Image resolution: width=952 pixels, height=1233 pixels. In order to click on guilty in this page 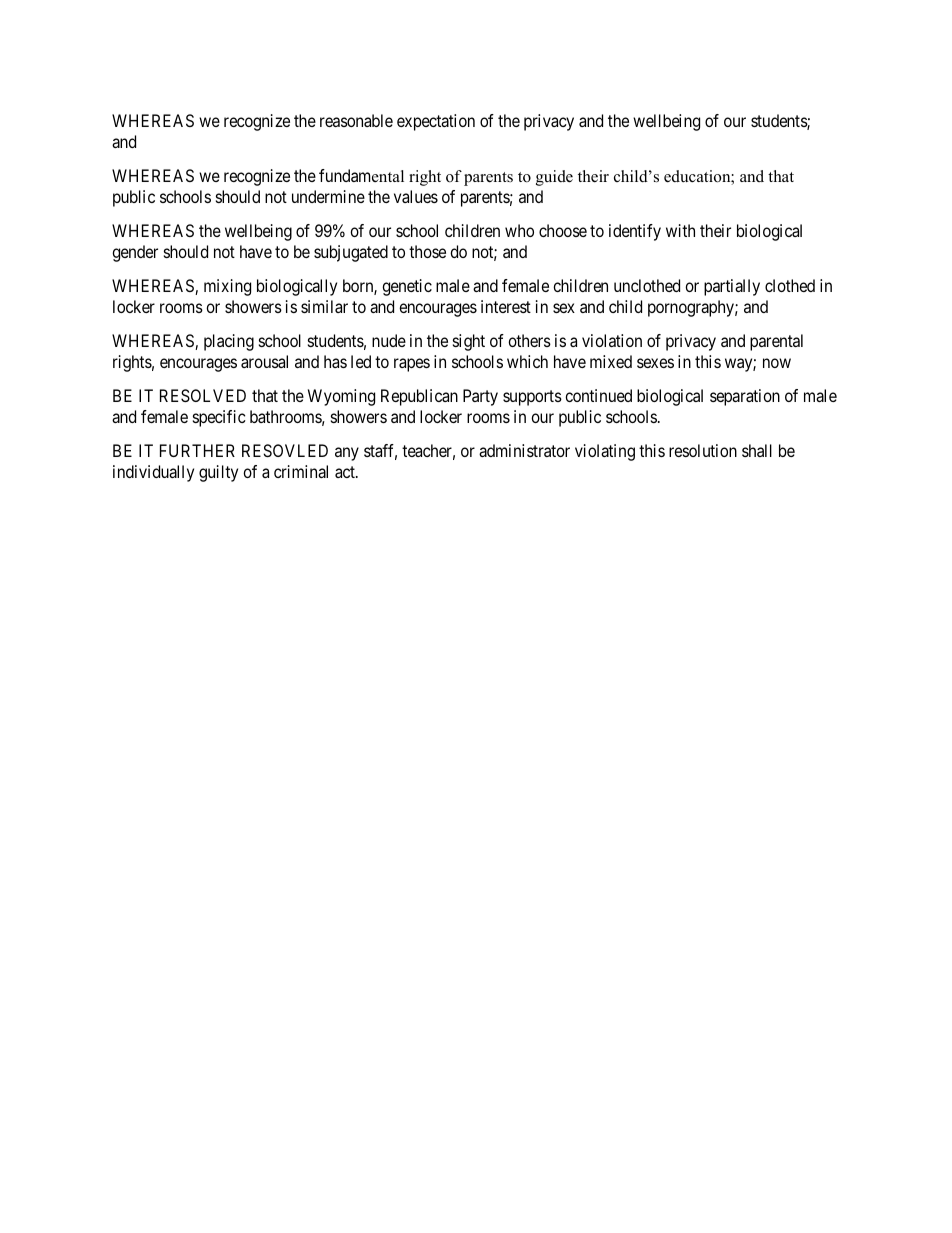, I will do `click(218, 473)`.
